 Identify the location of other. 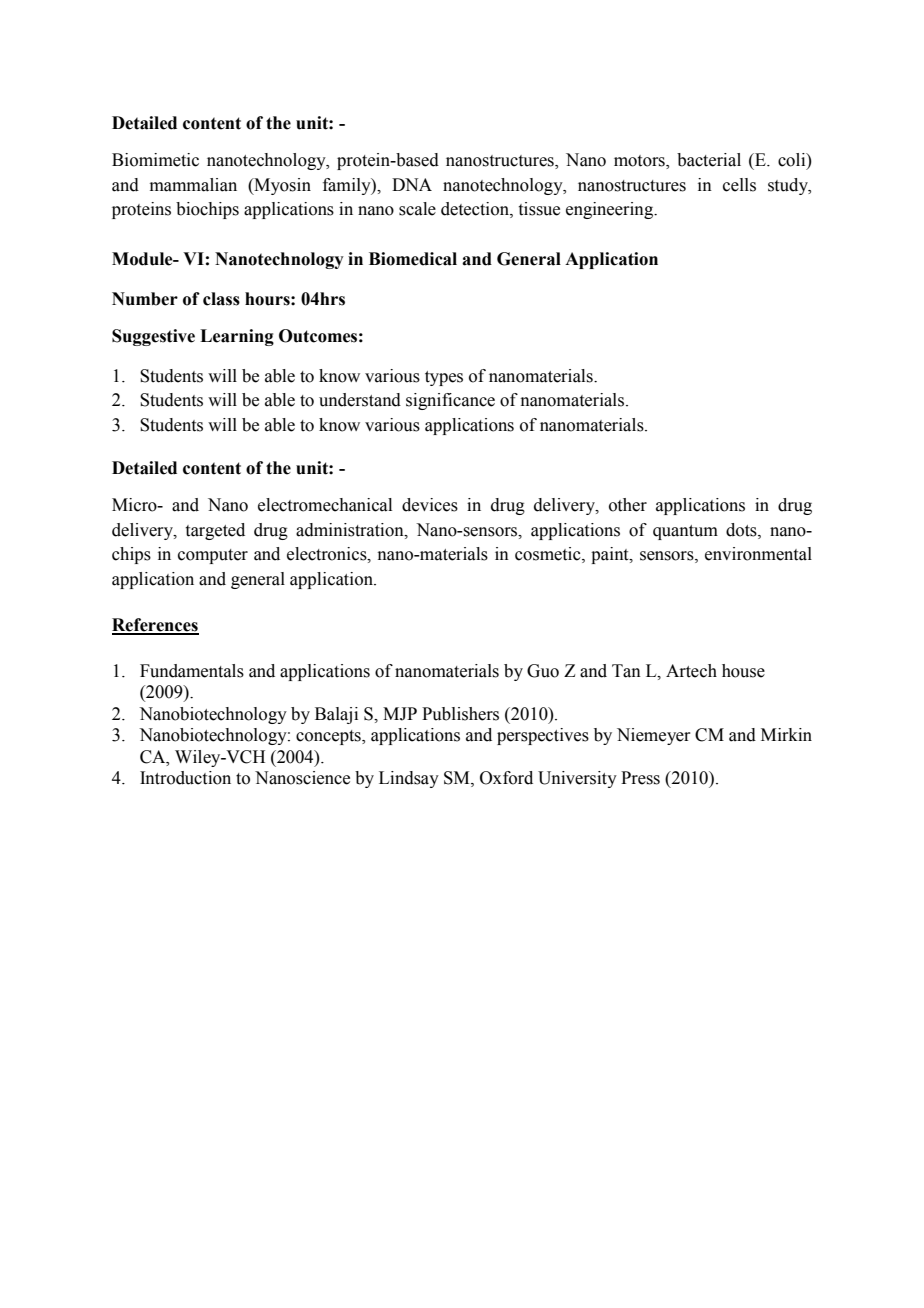
(628, 505).
